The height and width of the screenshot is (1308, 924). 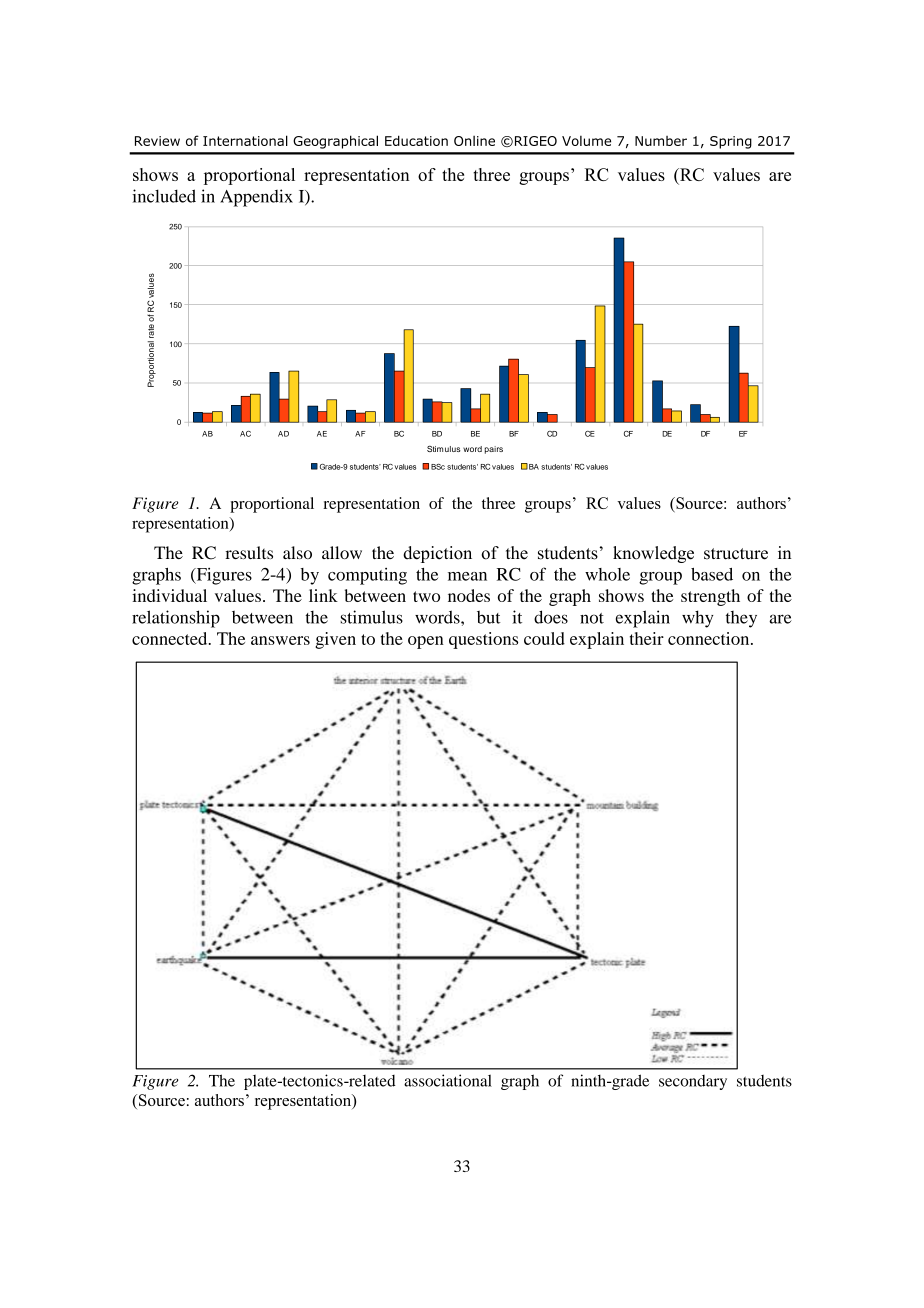 What do you see at coordinates (647, 638) in the screenshot?
I see `their` at bounding box center [647, 638].
